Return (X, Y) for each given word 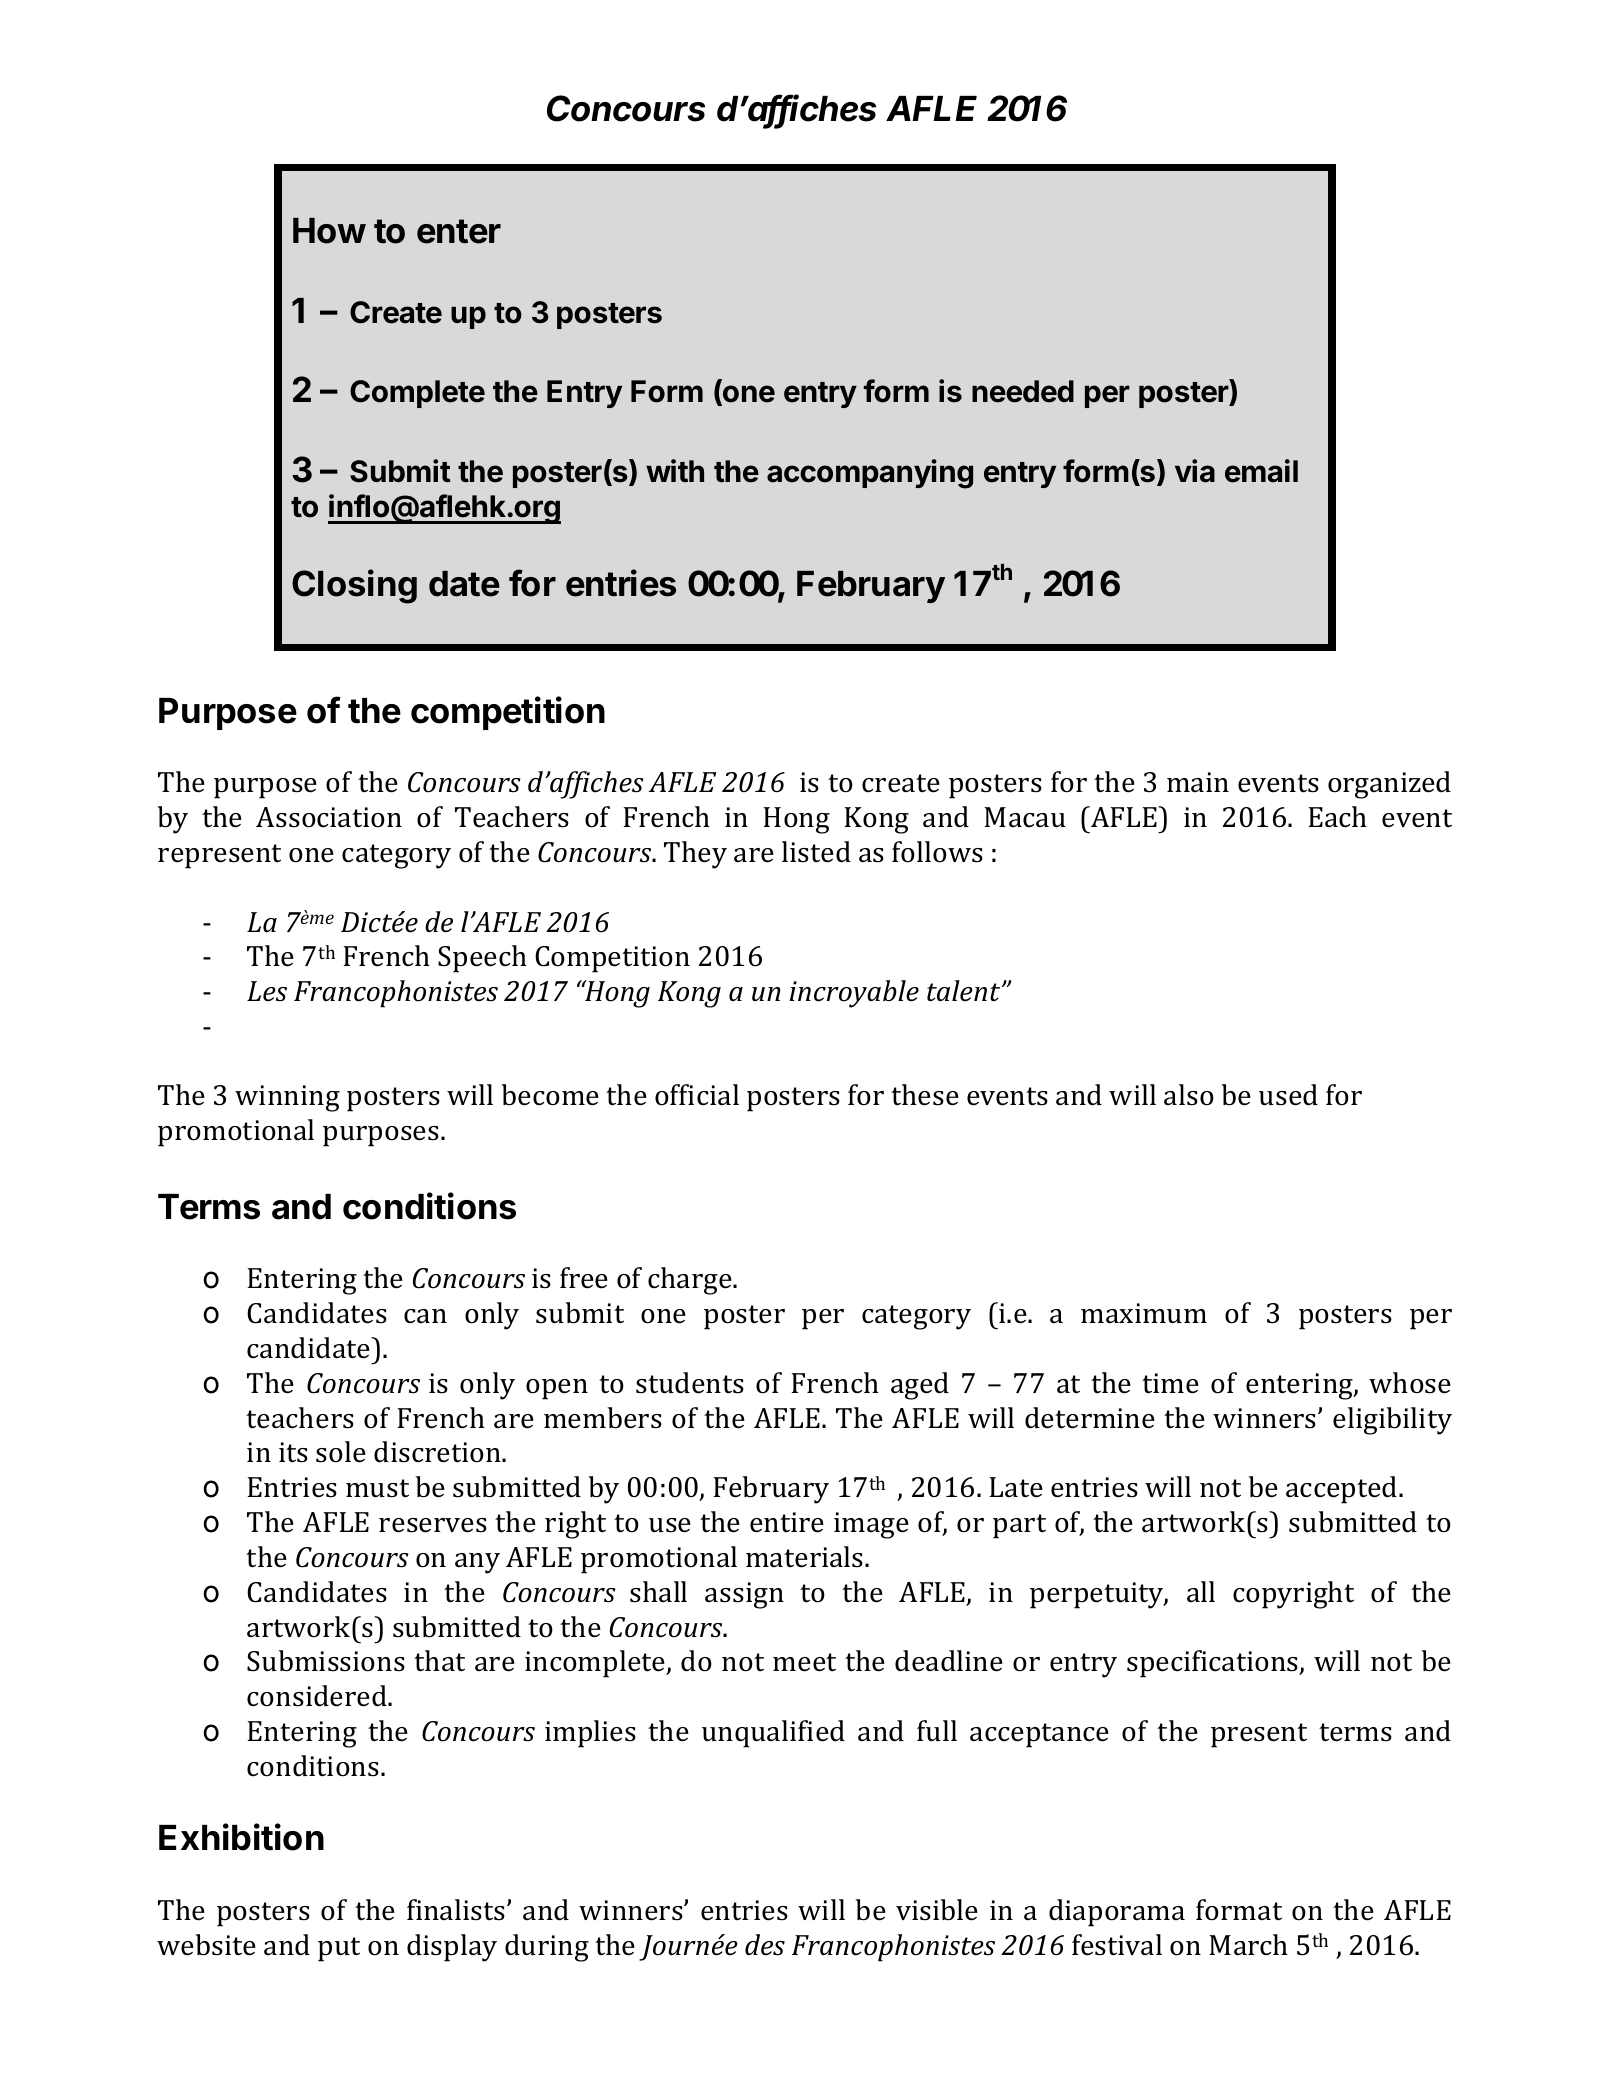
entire (787, 1522)
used (1288, 1095)
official (697, 1095)
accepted (1343, 1490)
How (329, 231)
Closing (354, 586)
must (377, 1488)
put (339, 1949)
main (1198, 782)
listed (816, 852)
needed (1023, 391)
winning (287, 1098)
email (1261, 471)
